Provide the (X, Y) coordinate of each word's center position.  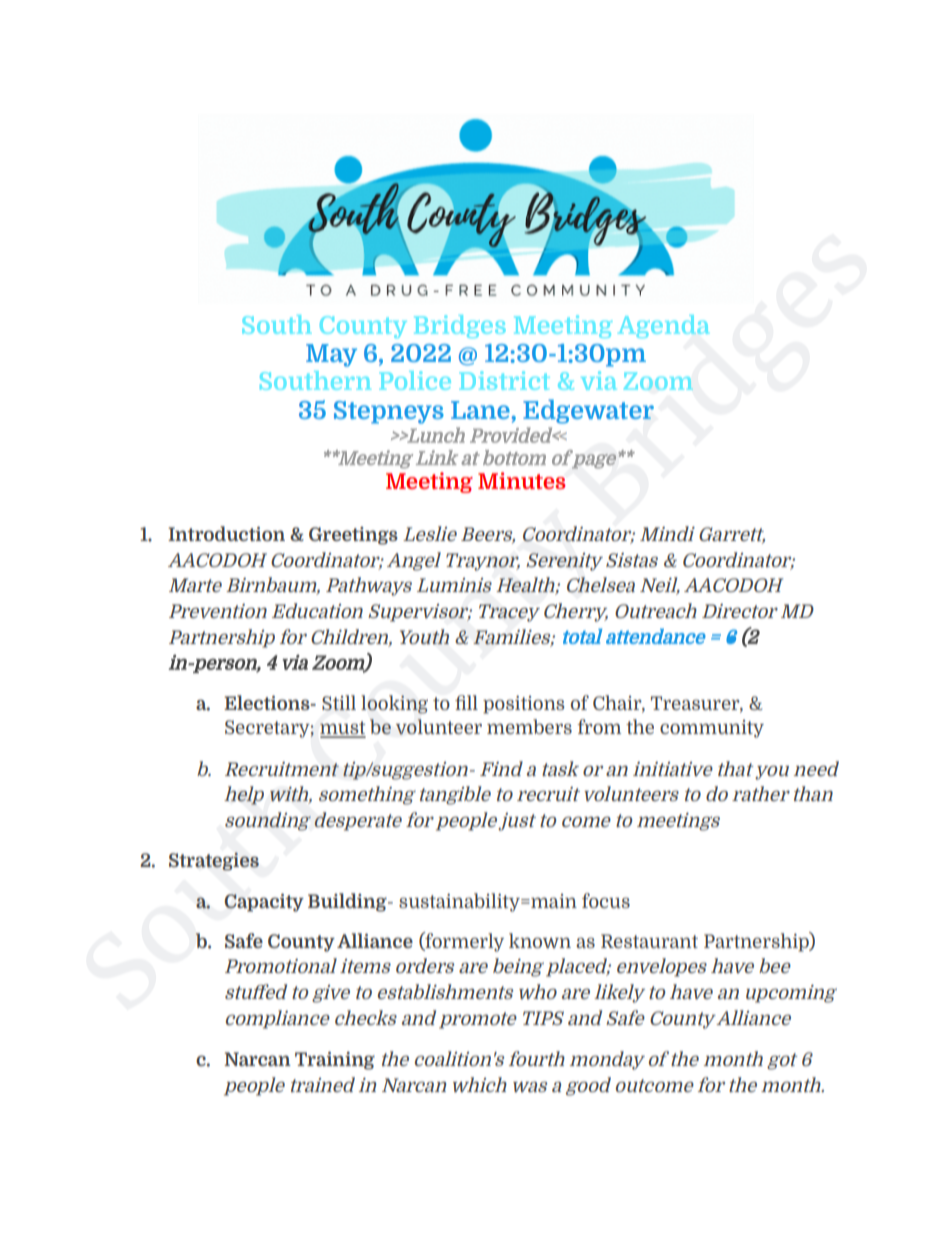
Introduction (226, 533)
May (331, 355)
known (540, 940)
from (599, 726)
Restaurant (649, 941)
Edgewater (588, 411)
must (343, 729)
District (504, 380)
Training (335, 1061)
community (712, 729)
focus (606, 900)
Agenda (663, 326)
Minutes (522, 480)
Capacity (264, 903)
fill (466, 702)
